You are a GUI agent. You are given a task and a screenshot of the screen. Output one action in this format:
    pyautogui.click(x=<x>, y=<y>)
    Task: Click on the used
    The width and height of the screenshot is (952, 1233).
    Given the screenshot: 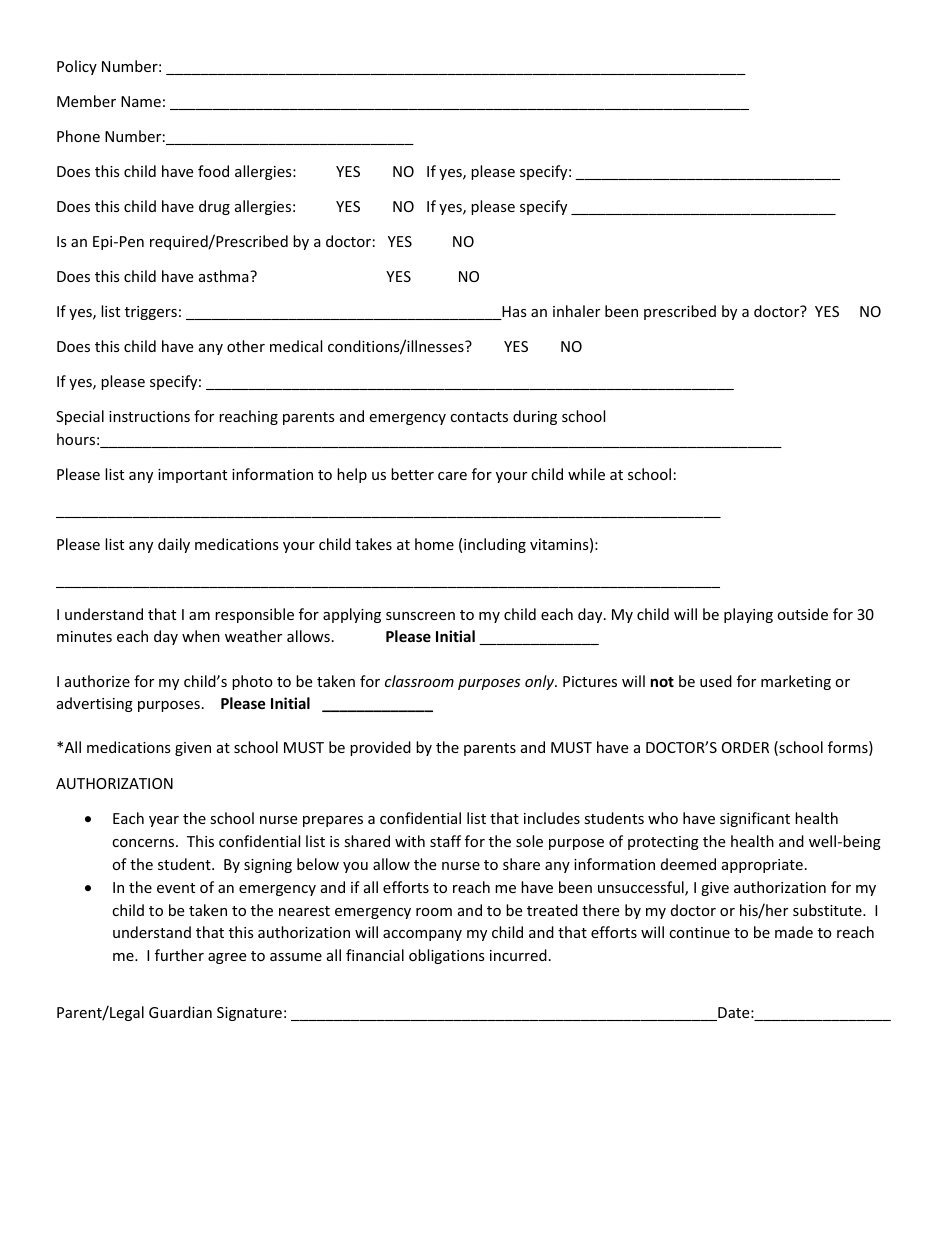 What is the action you would take?
    pyautogui.click(x=716, y=681)
